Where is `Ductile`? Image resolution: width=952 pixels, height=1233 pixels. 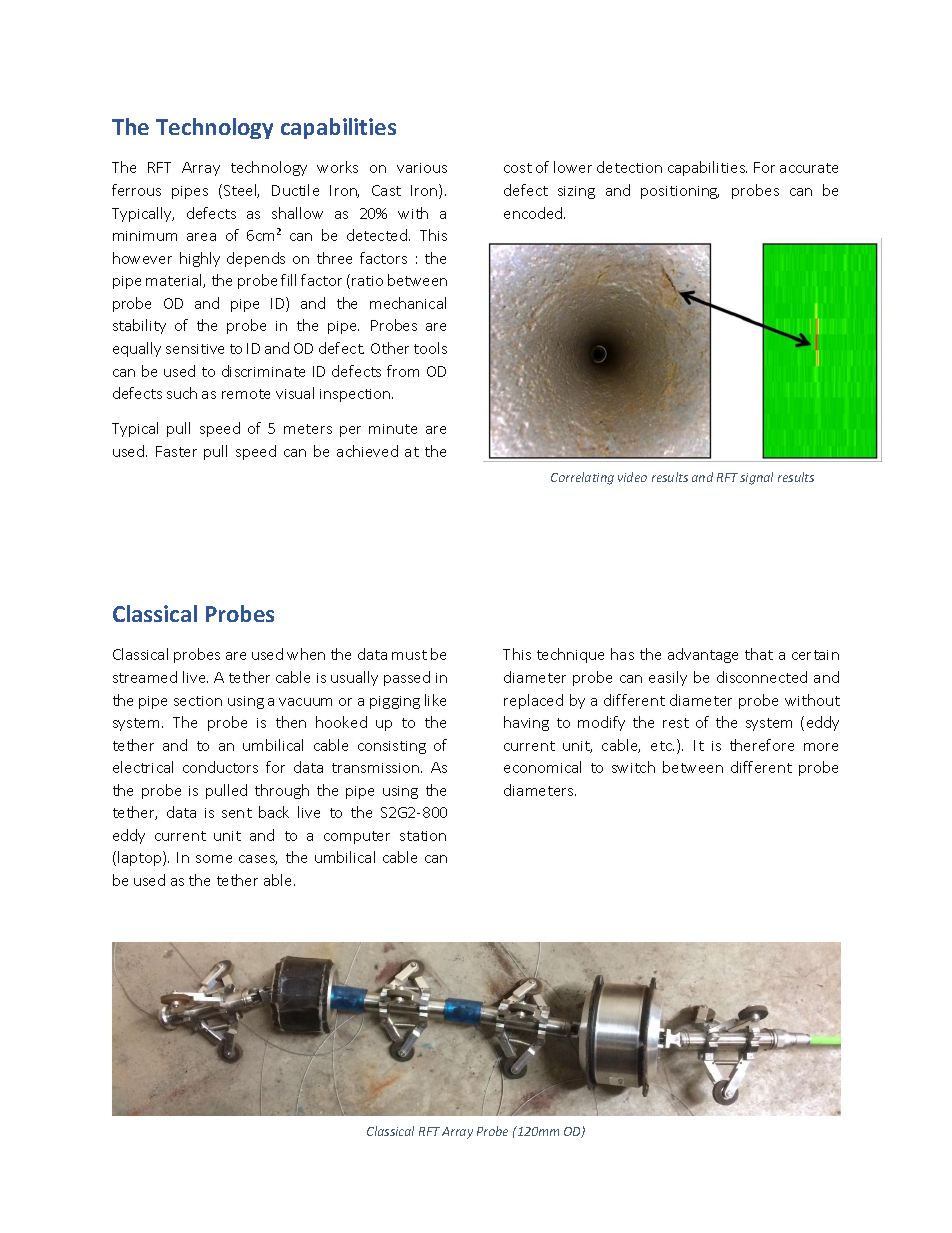
Ductile is located at coordinates (295, 190).
